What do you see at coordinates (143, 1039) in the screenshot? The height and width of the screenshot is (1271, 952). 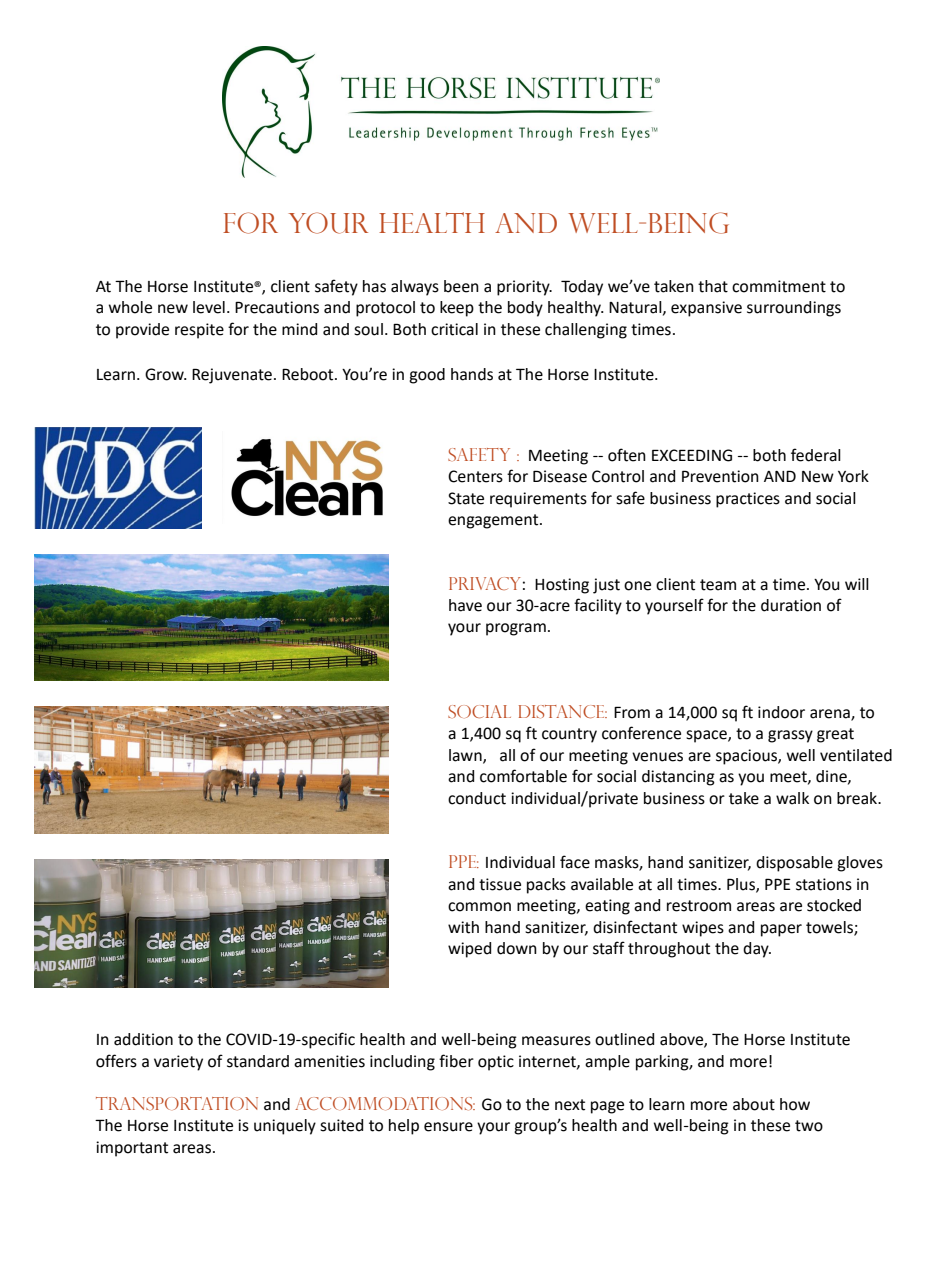 I see `addition` at bounding box center [143, 1039].
